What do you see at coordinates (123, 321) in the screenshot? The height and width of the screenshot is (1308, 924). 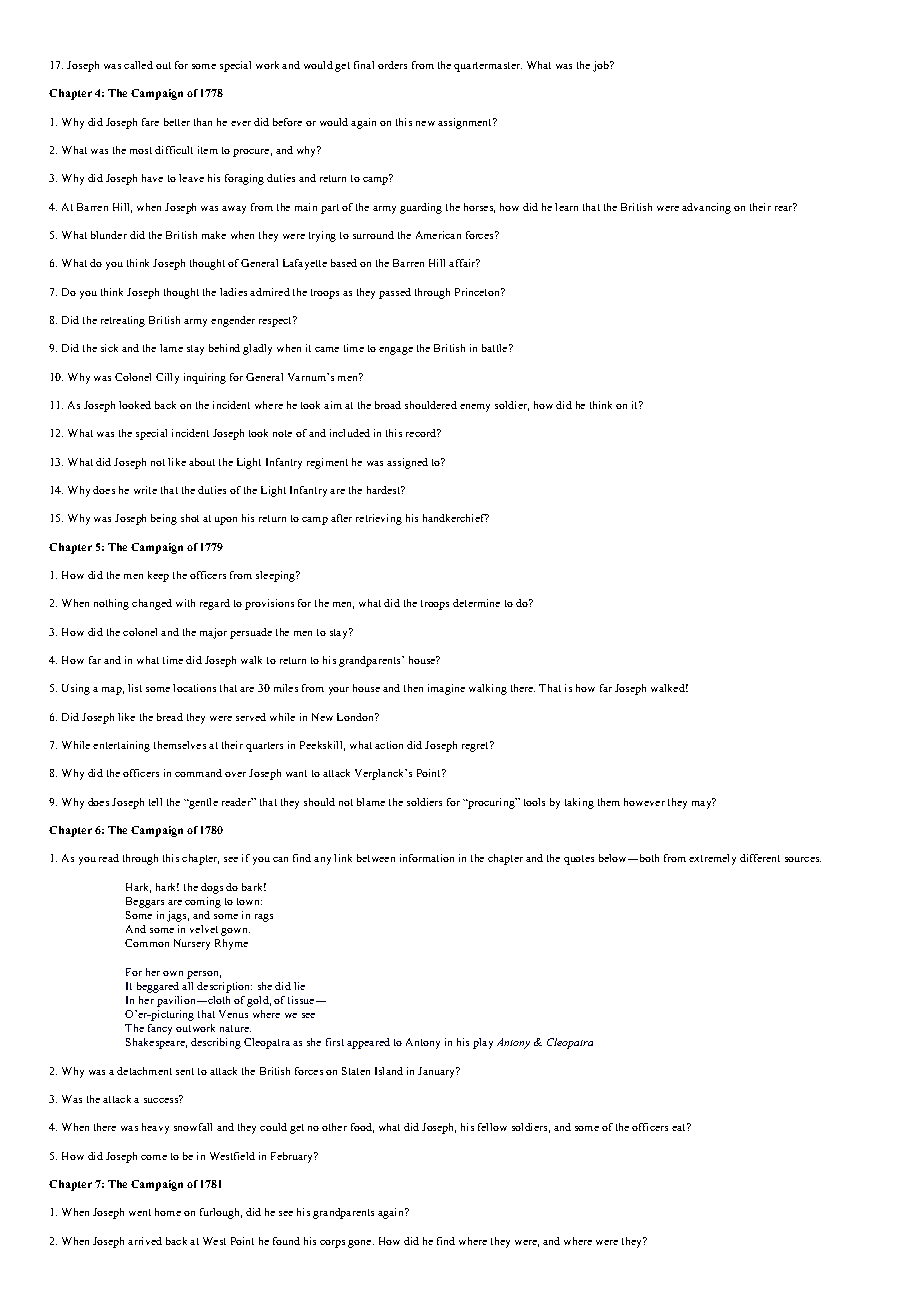 I see `retreating` at bounding box center [123, 321].
